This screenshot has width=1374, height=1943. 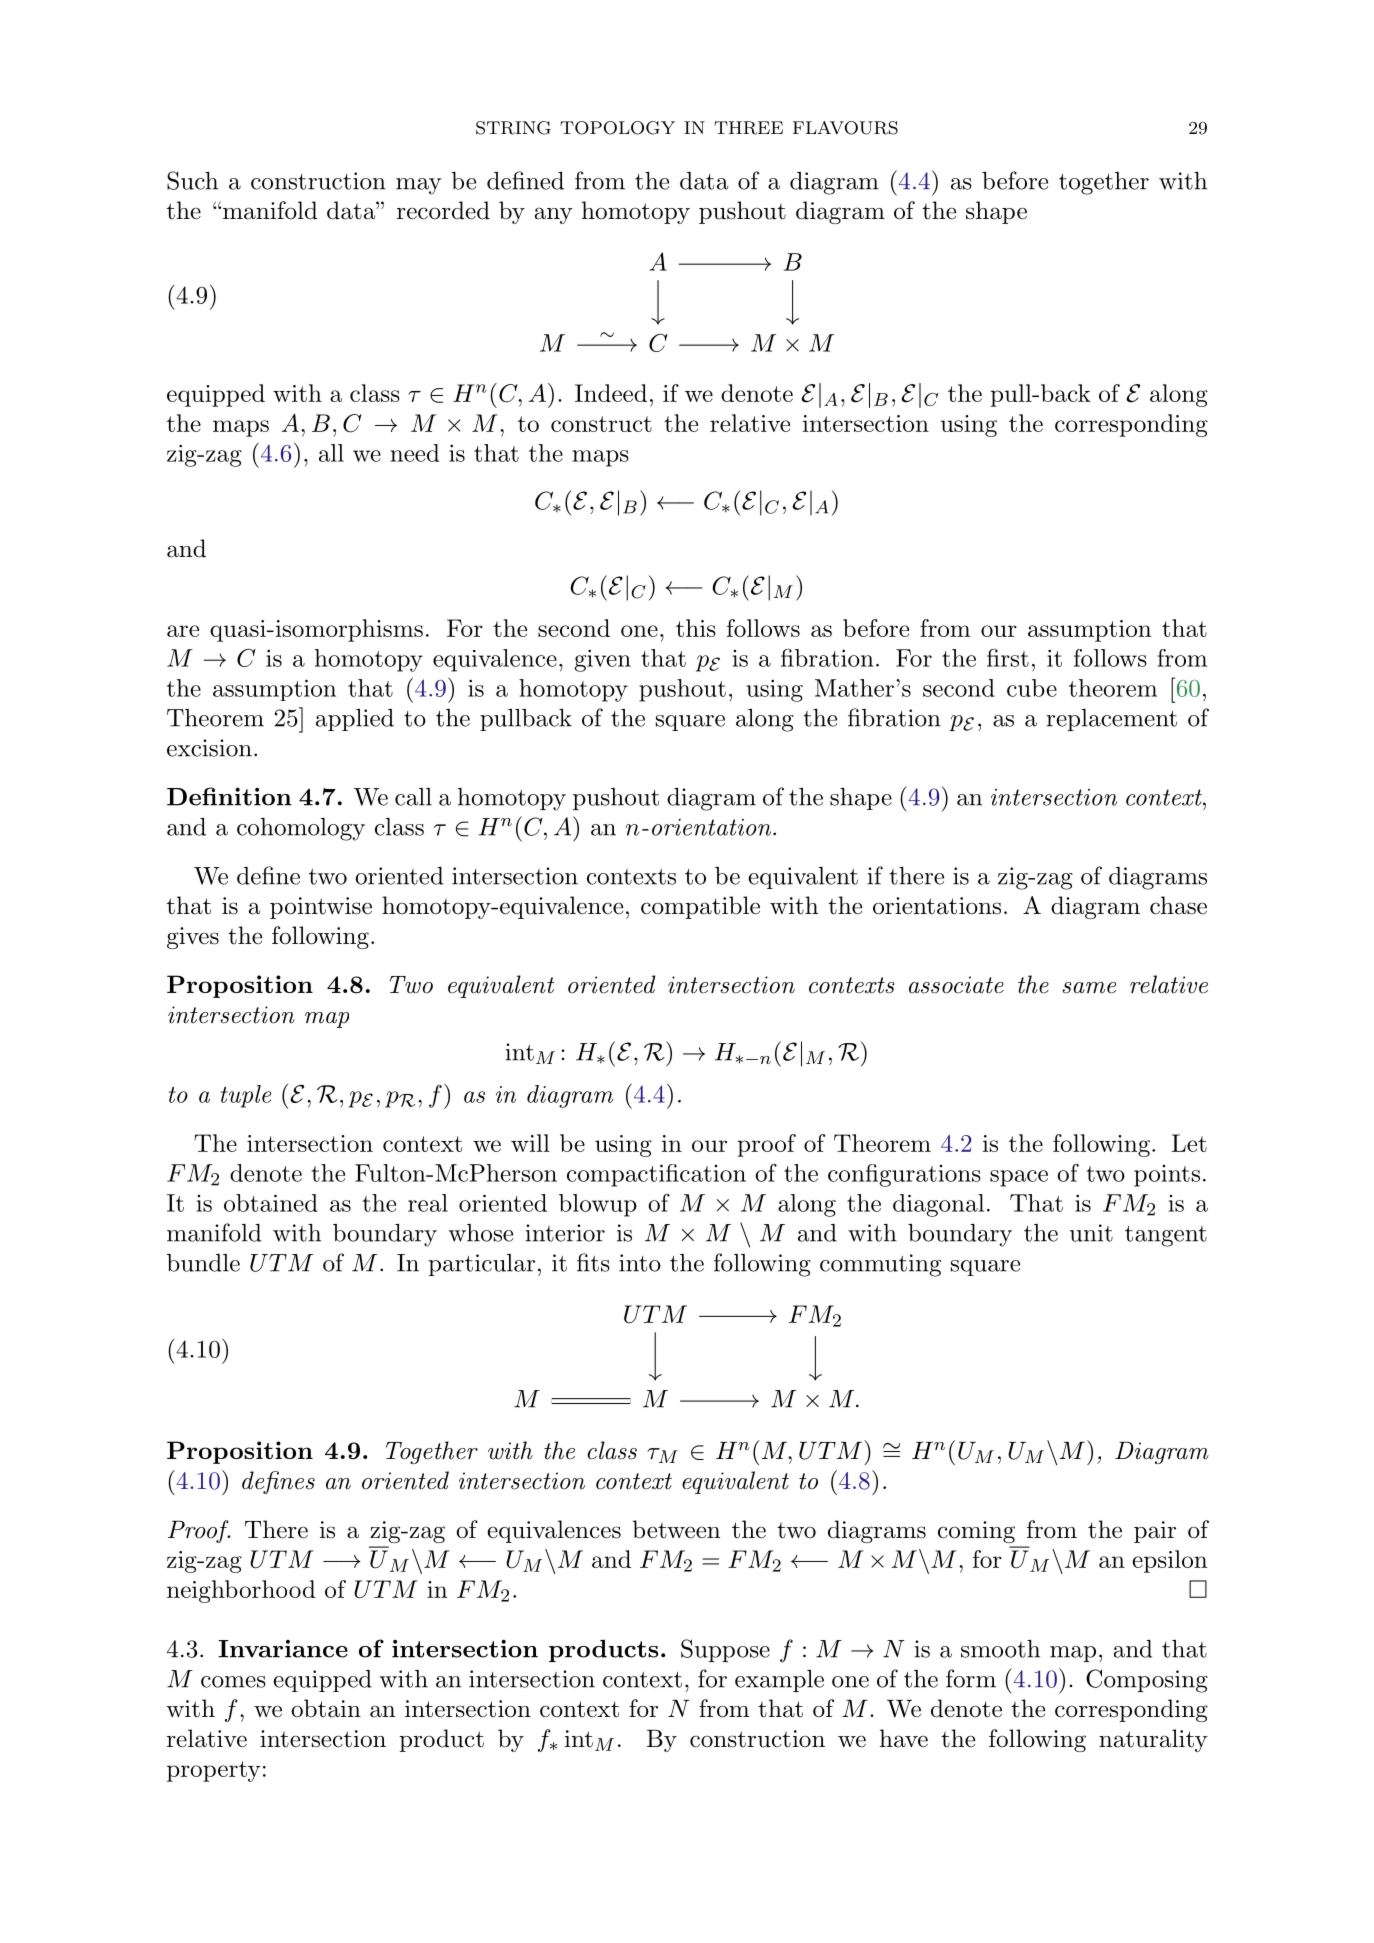 What do you see at coordinates (418, 186) in the screenshot?
I see `may` at bounding box center [418, 186].
